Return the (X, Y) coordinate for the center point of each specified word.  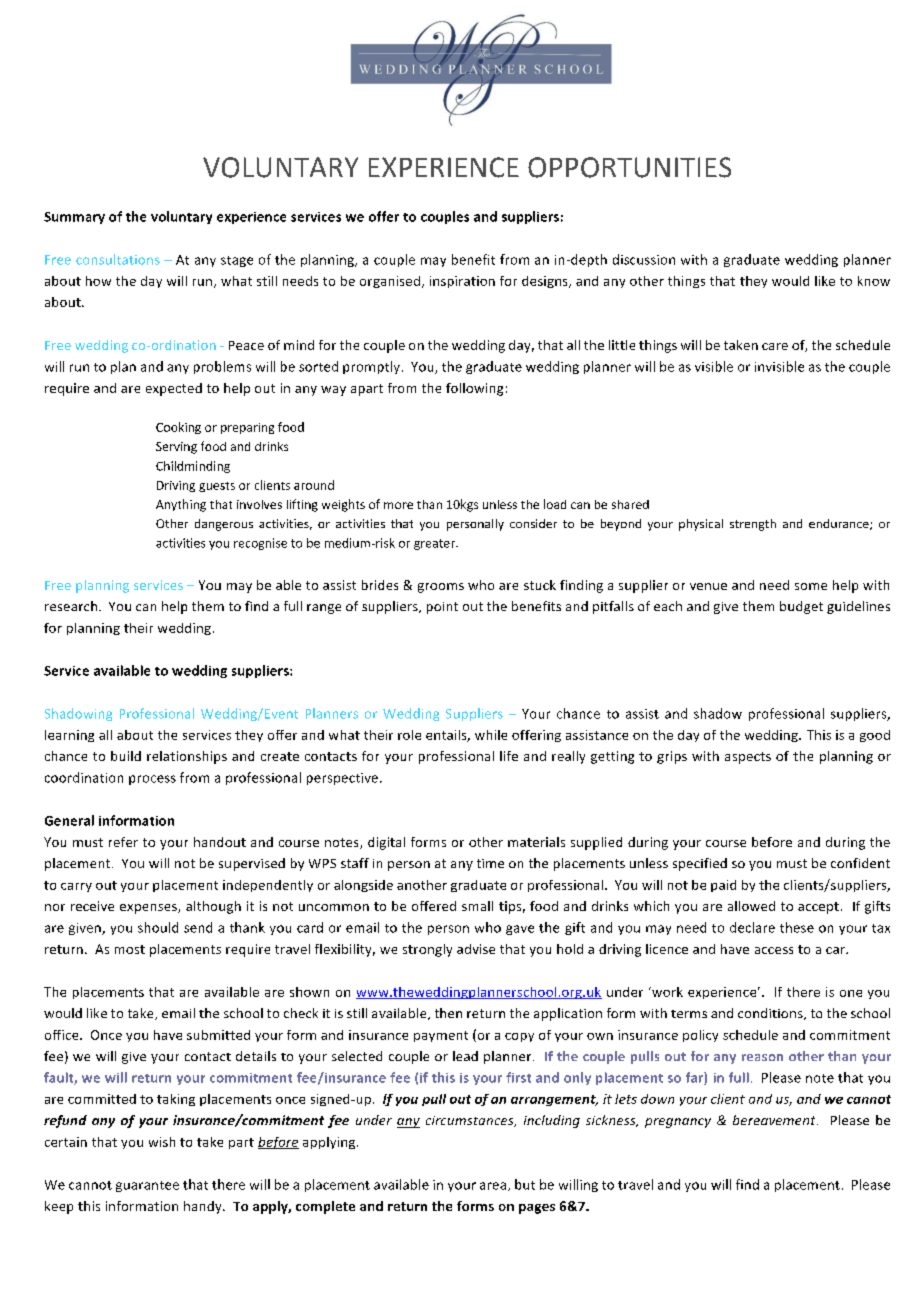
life (509, 756)
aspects (748, 758)
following (474, 389)
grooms (441, 588)
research (72, 606)
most (130, 949)
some (811, 586)
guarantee (147, 1186)
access (774, 950)
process (152, 780)
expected (174, 389)
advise (476, 949)
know (874, 281)
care (775, 346)
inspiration (462, 282)
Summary (74, 218)
